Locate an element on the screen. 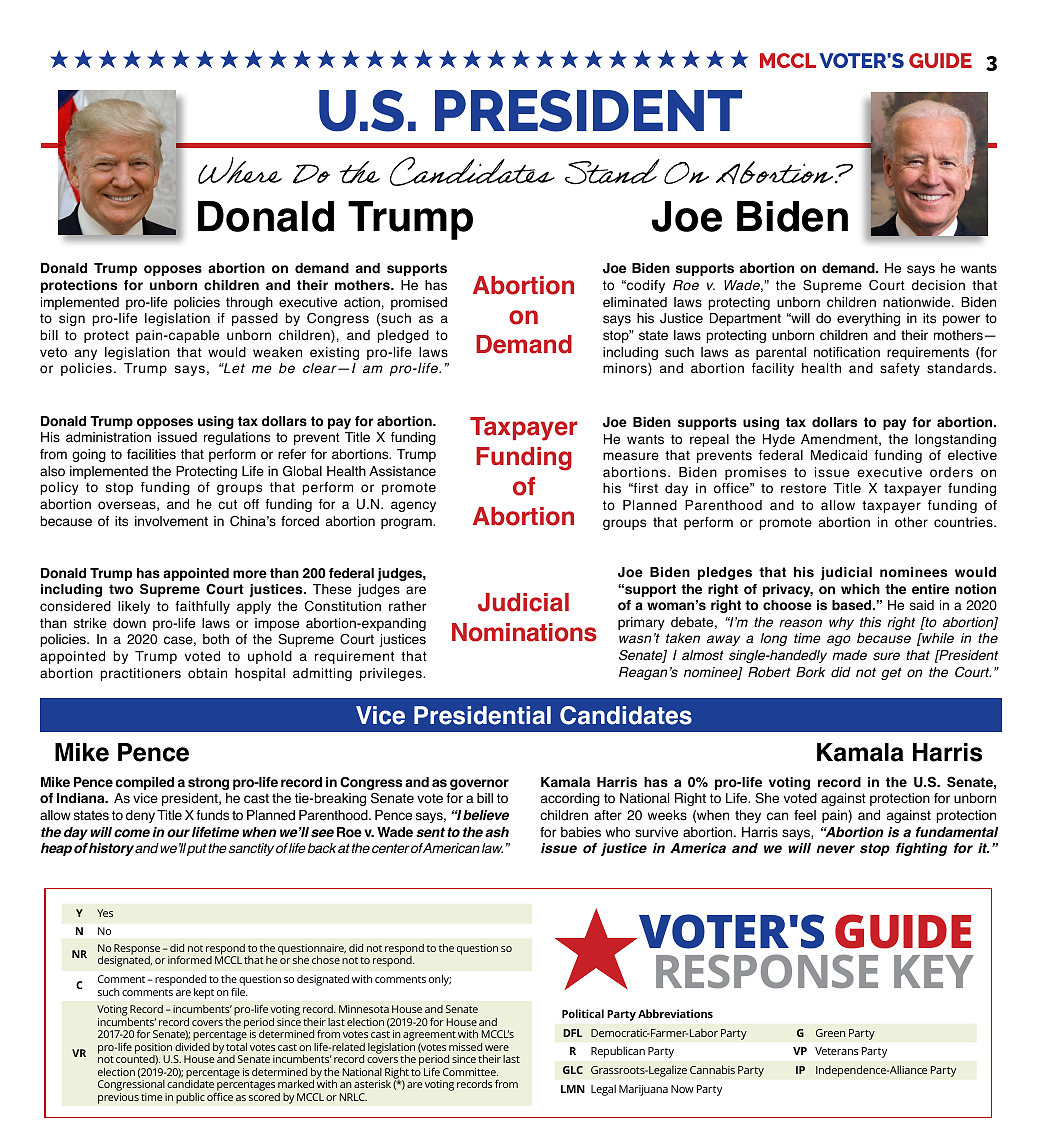  this is located at coordinates (870, 622).
